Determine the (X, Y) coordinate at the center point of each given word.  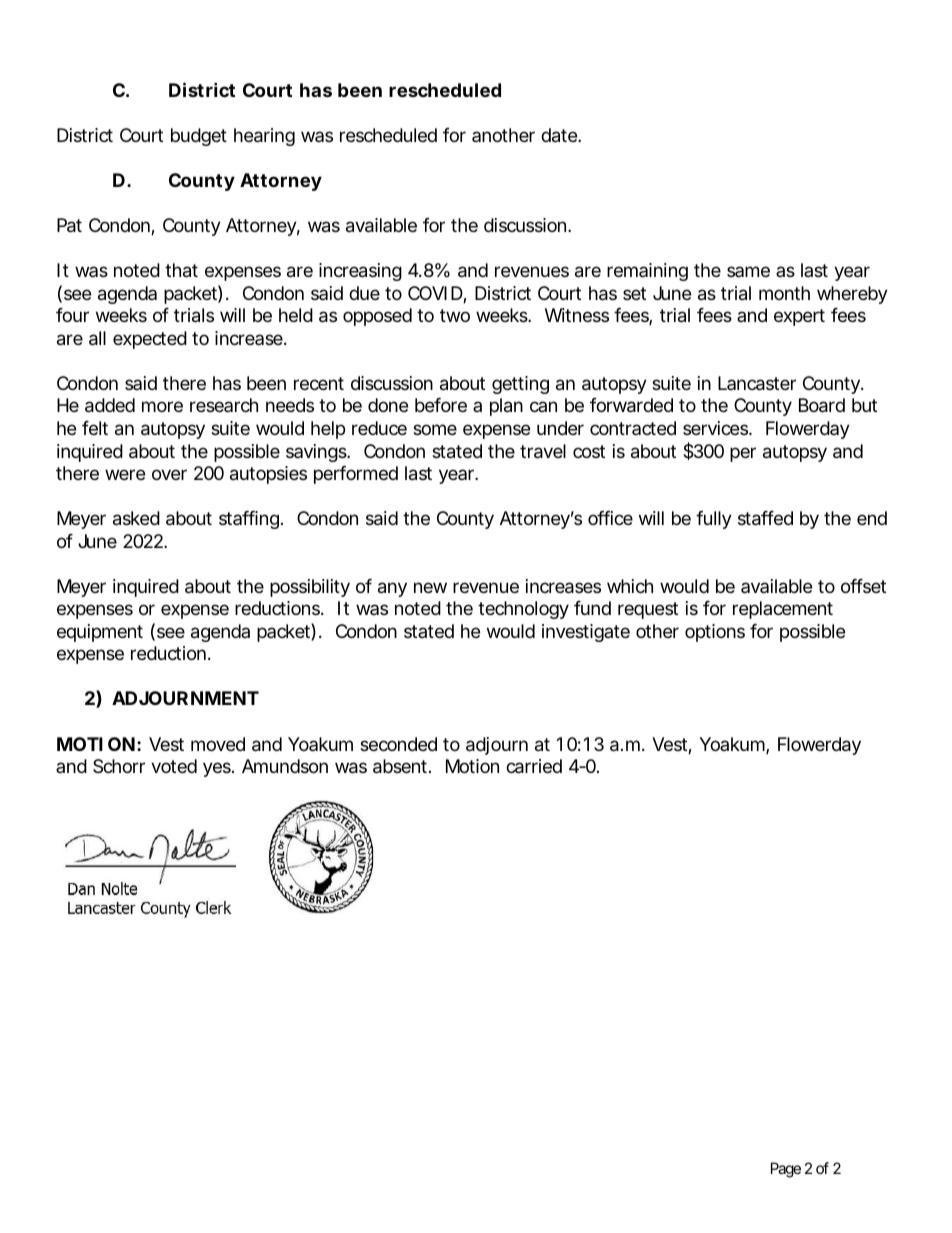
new (430, 587)
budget (199, 137)
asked (136, 518)
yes (218, 769)
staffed (765, 518)
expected (150, 340)
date (560, 135)
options (715, 633)
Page (786, 1170)
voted (174, 766)
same (748, 271)
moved (218, 744)
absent (402, 766)
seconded (398, 744)
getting (520, 385)
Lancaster (757, 383)
